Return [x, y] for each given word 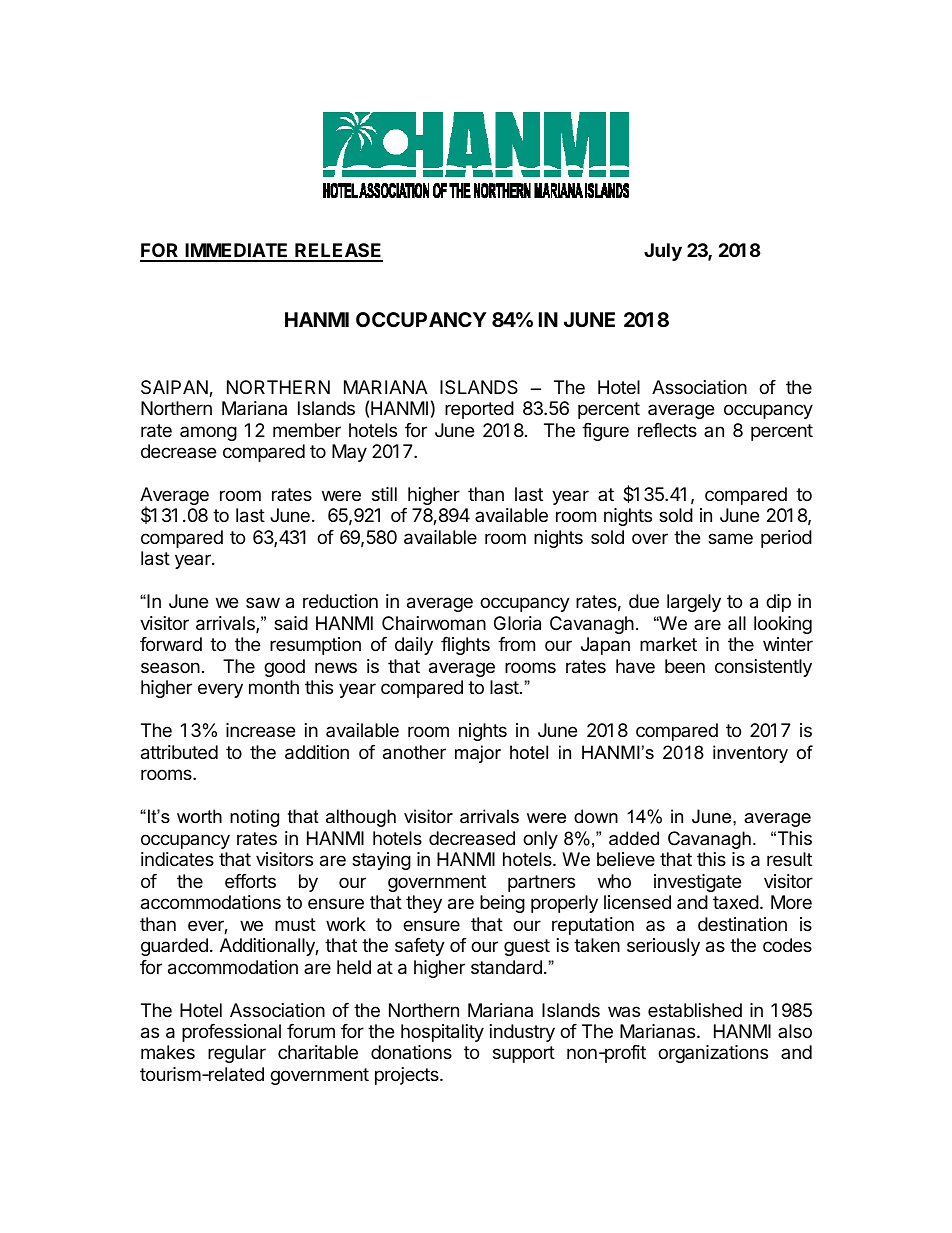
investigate [697, 883]
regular [237, 1054]
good [284, 668]
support [524, 1054]
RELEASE [338, 252]
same [730, 538]
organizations [713, 1054]
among [208, 433]
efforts [250, 881]
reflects [667, 430]
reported [479, 410]
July [663, 252]
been [685, 666]
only [540, 840]
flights [465, 646]
